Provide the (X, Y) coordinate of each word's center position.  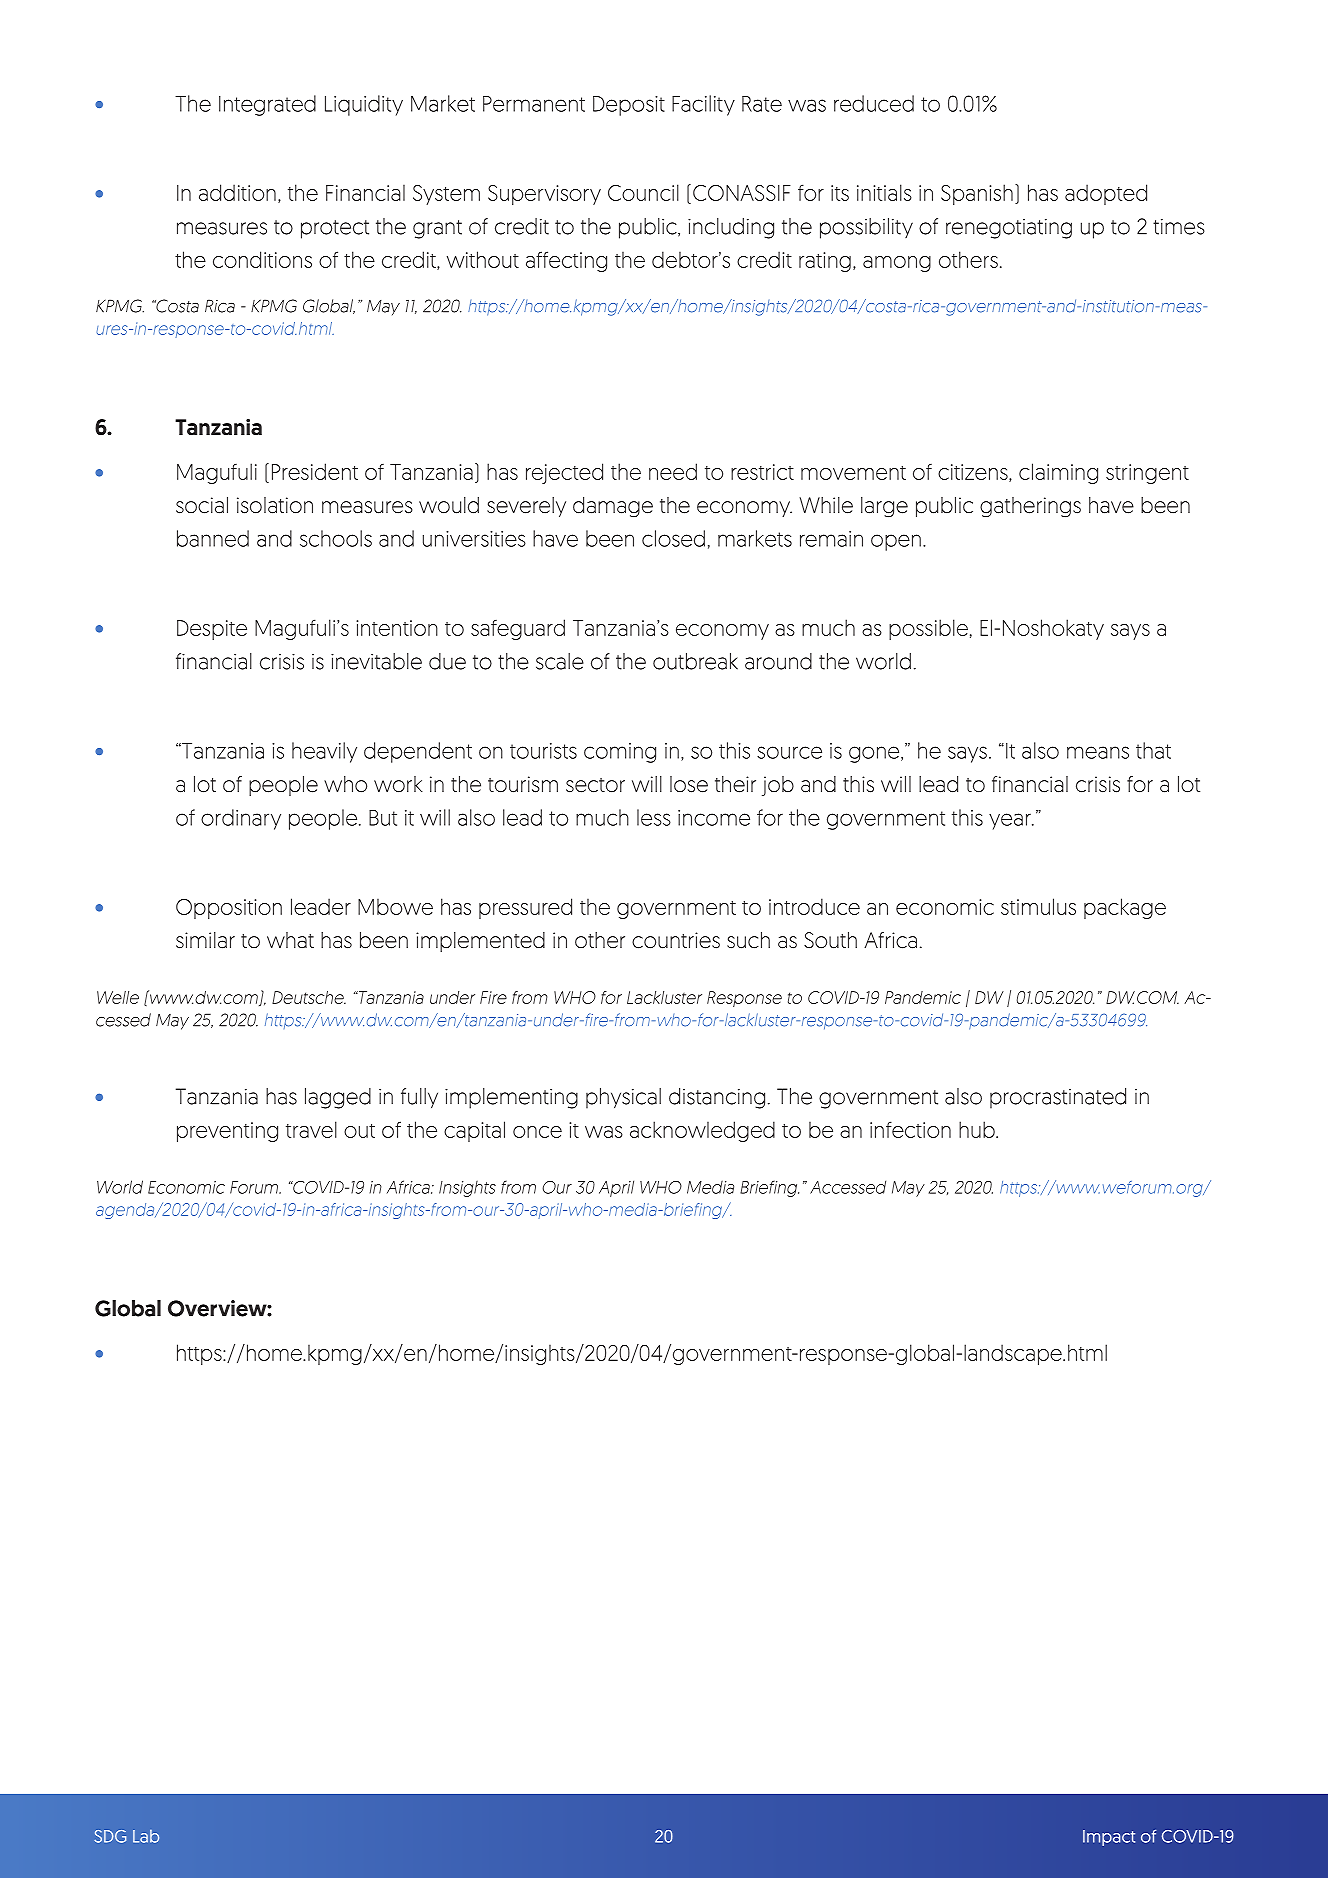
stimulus (1038, 906)
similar (205, 940)
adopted (1106, 194)
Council (643, 192)
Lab (146, 1836)
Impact (1109, 1838)
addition (237, 192)
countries (676, 940)
